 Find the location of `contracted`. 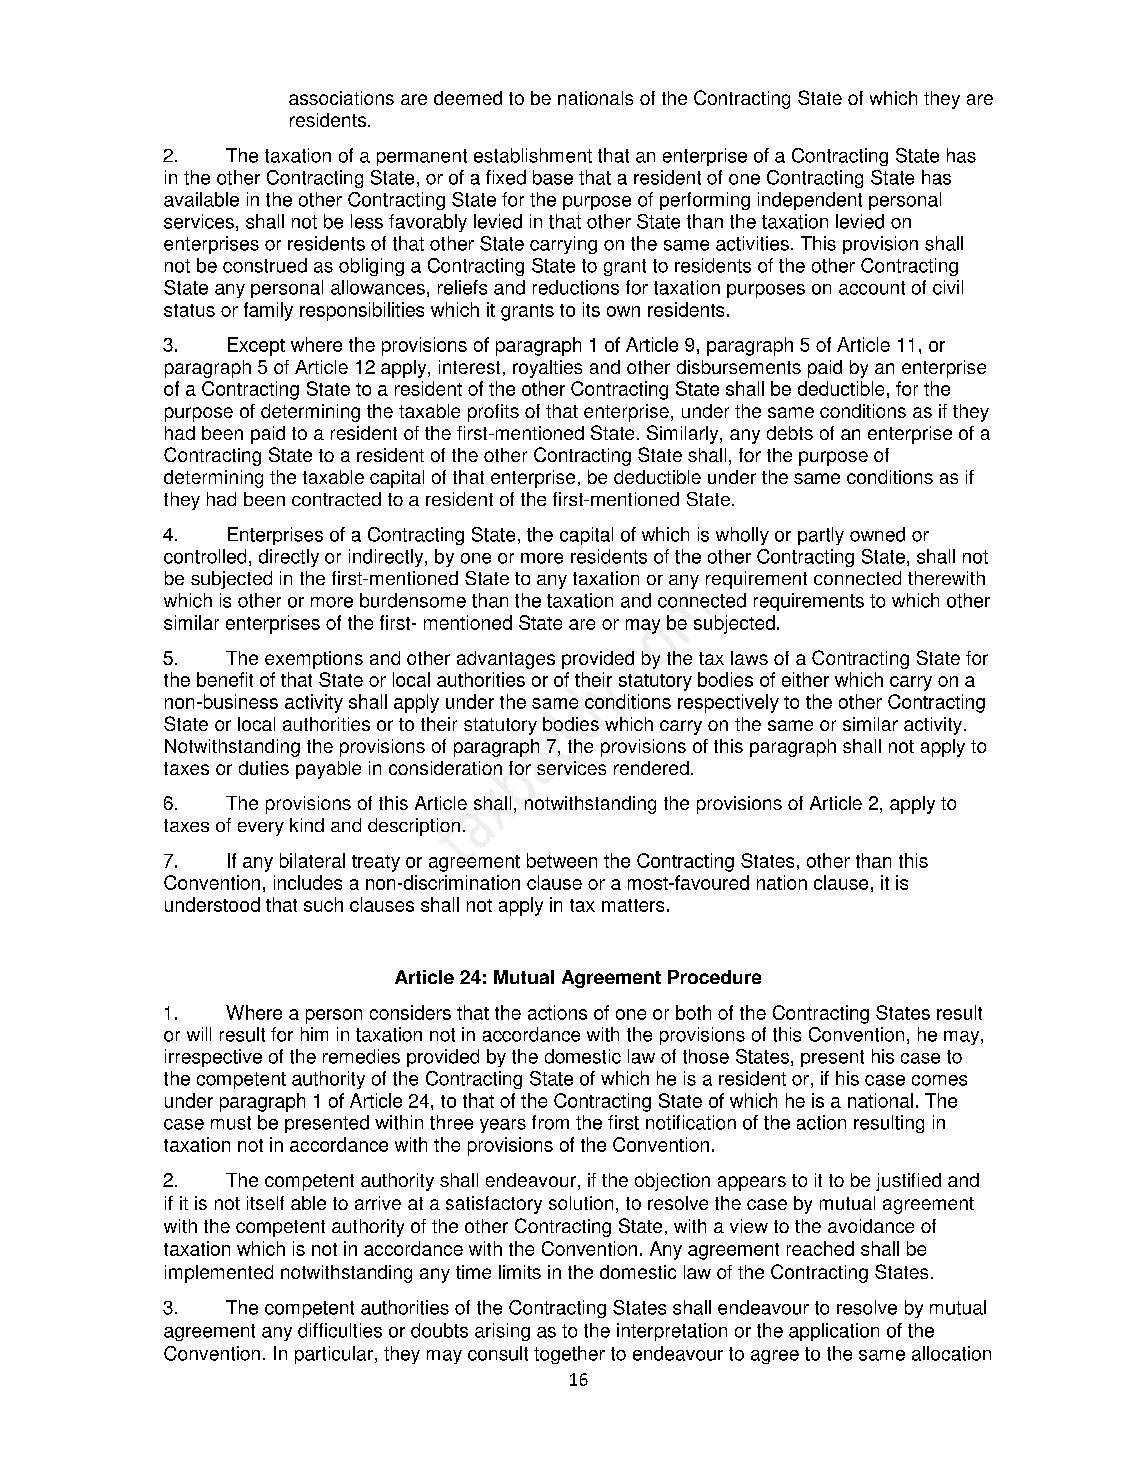

contracted is located at coordinates (336, 499).
